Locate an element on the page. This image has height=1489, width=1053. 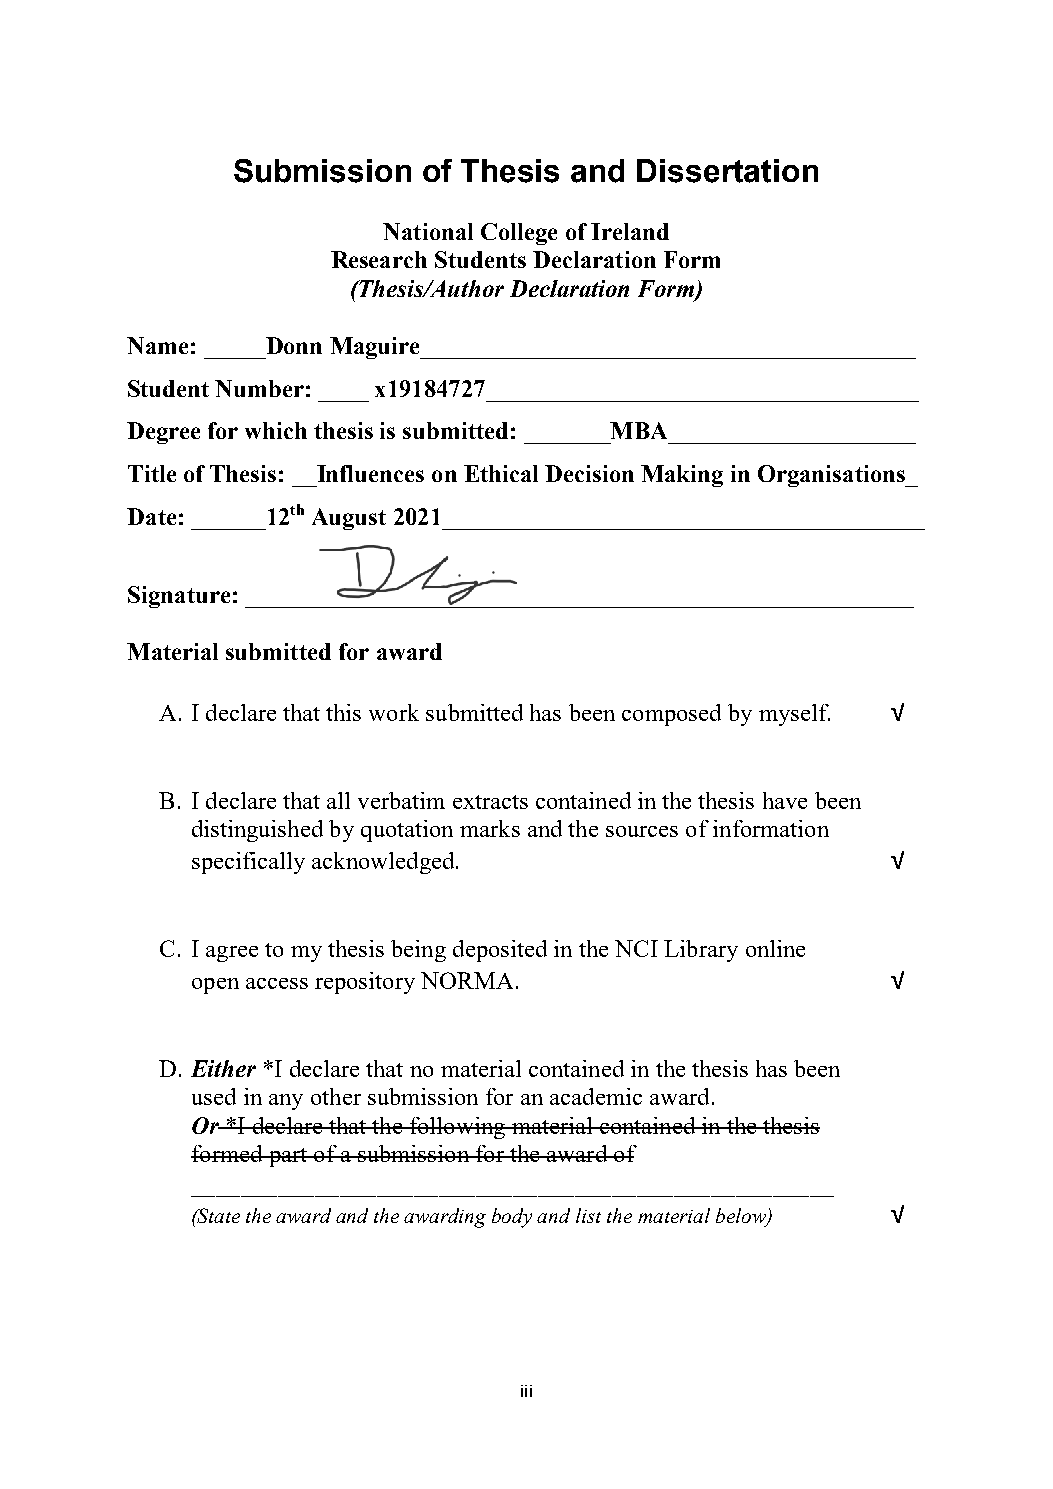
Ethical is located at coordinates (501, 473).
